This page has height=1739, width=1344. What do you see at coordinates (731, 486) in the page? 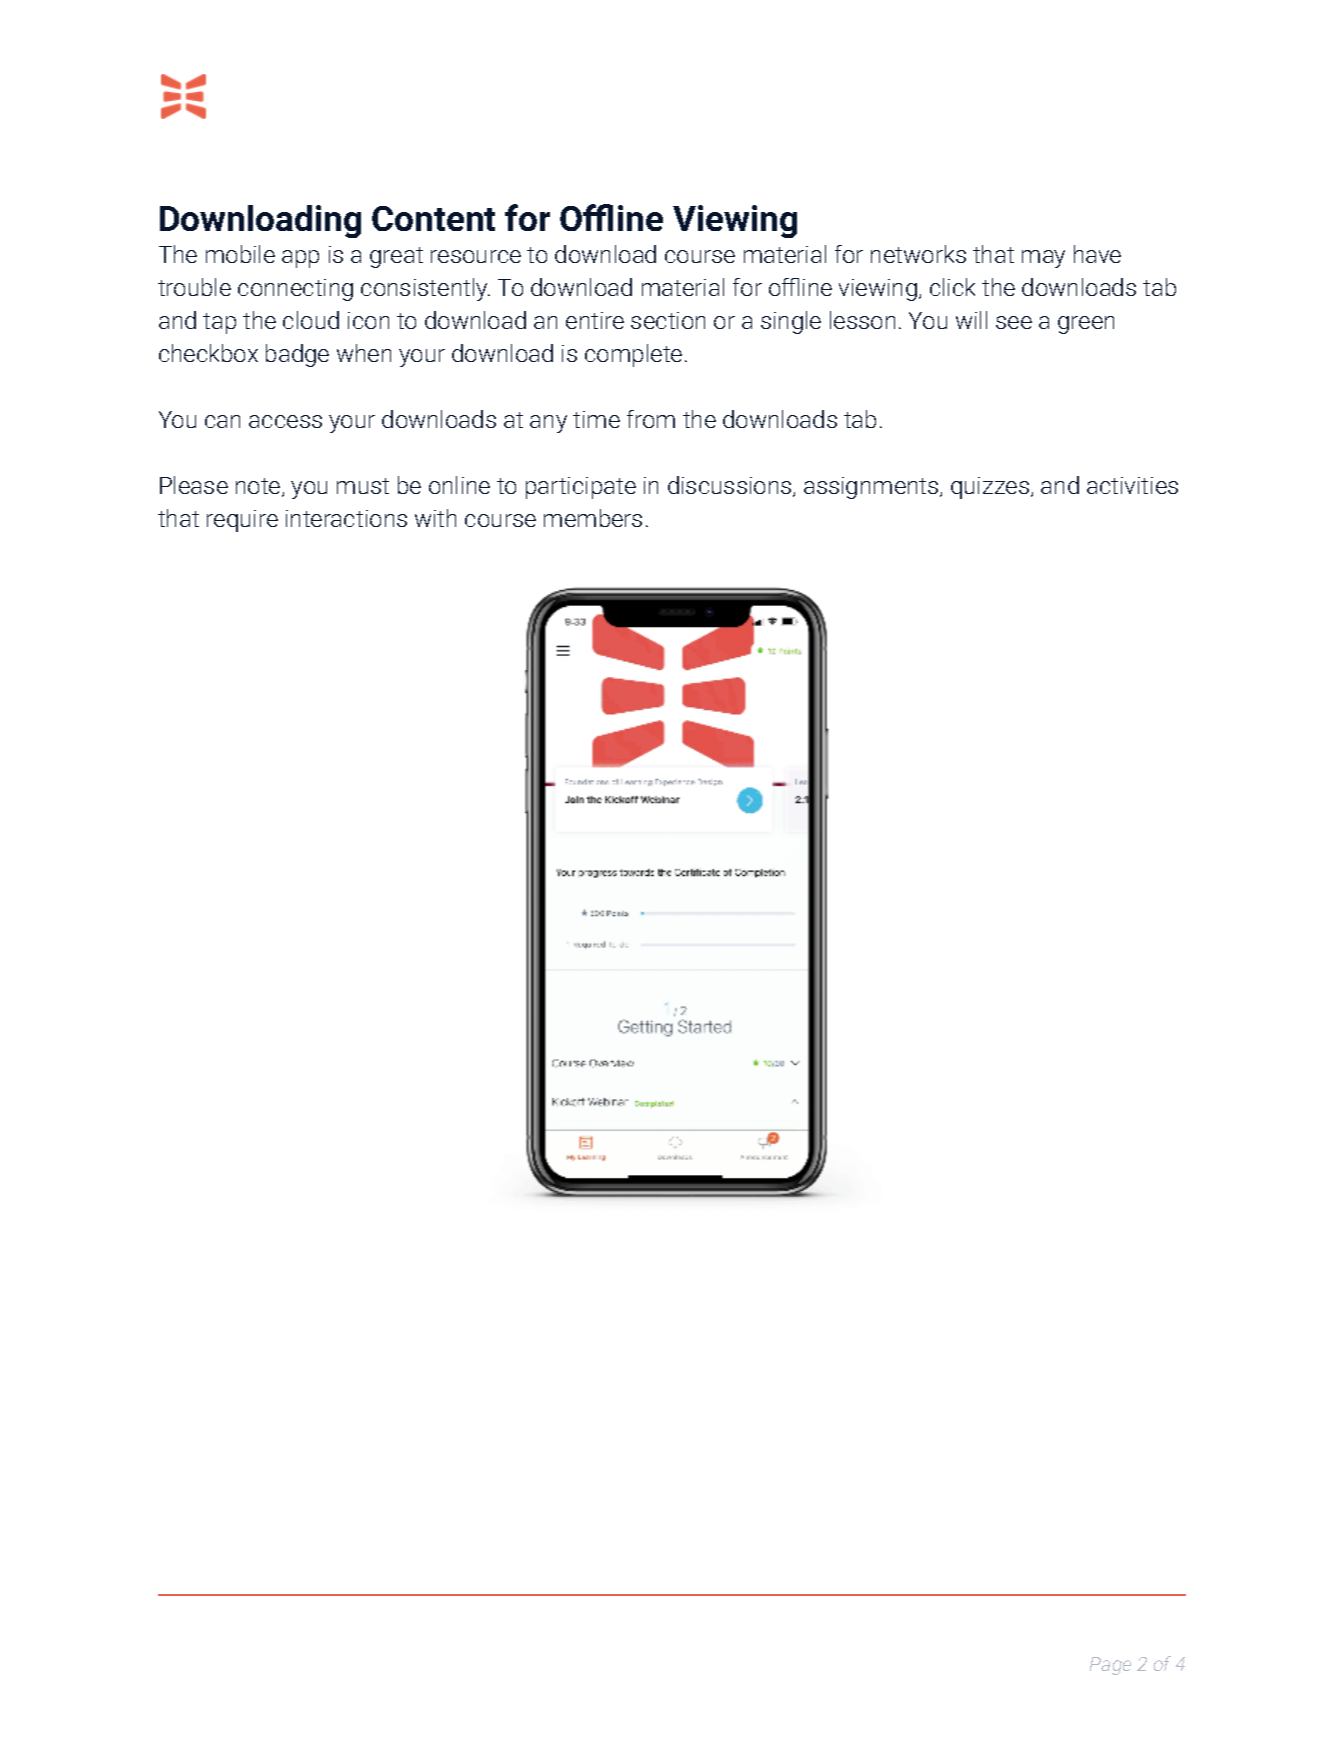
I see `discussions` at bounding box center [731, 486].
